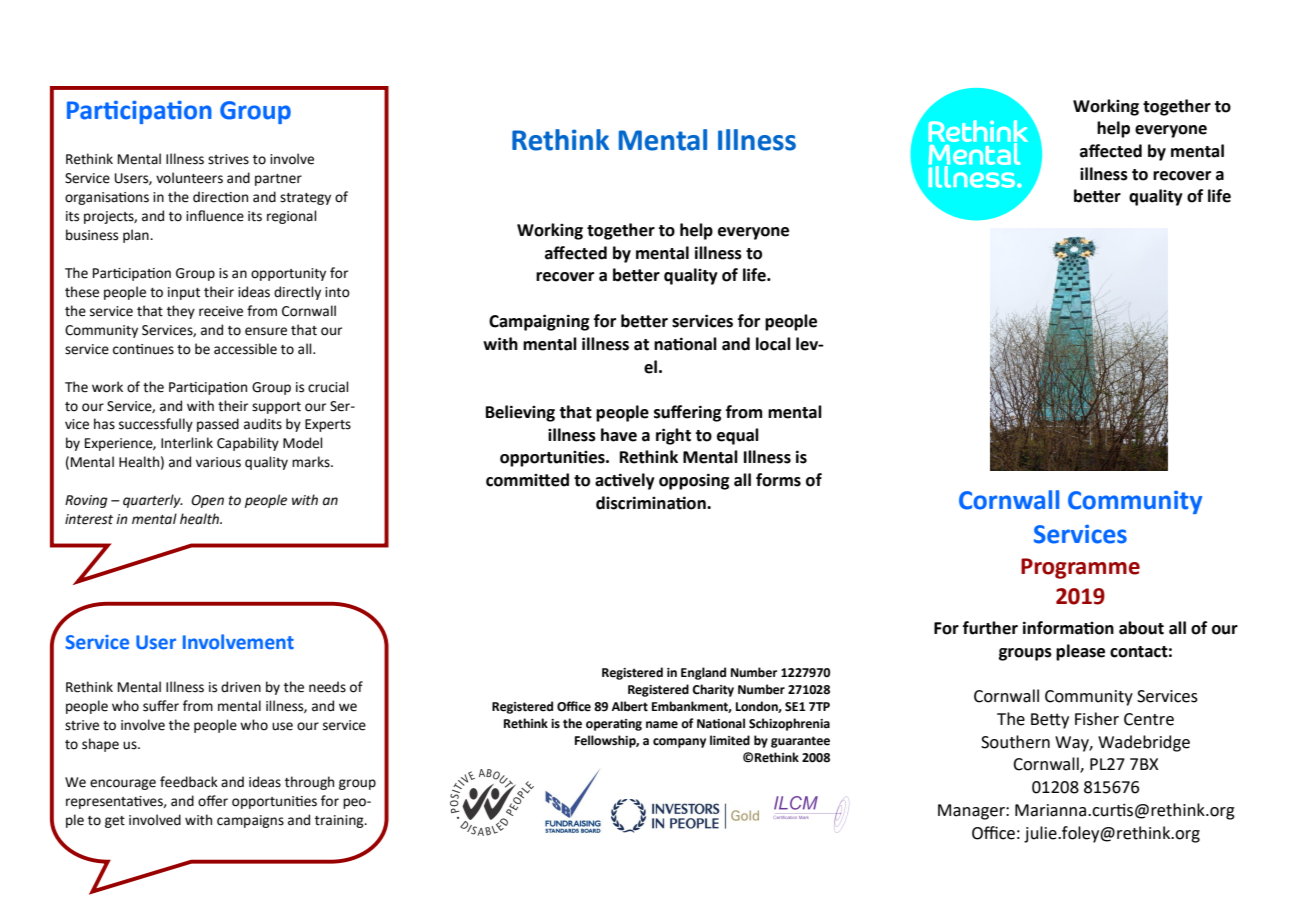  I want to click on equal, so click(738, 436).
